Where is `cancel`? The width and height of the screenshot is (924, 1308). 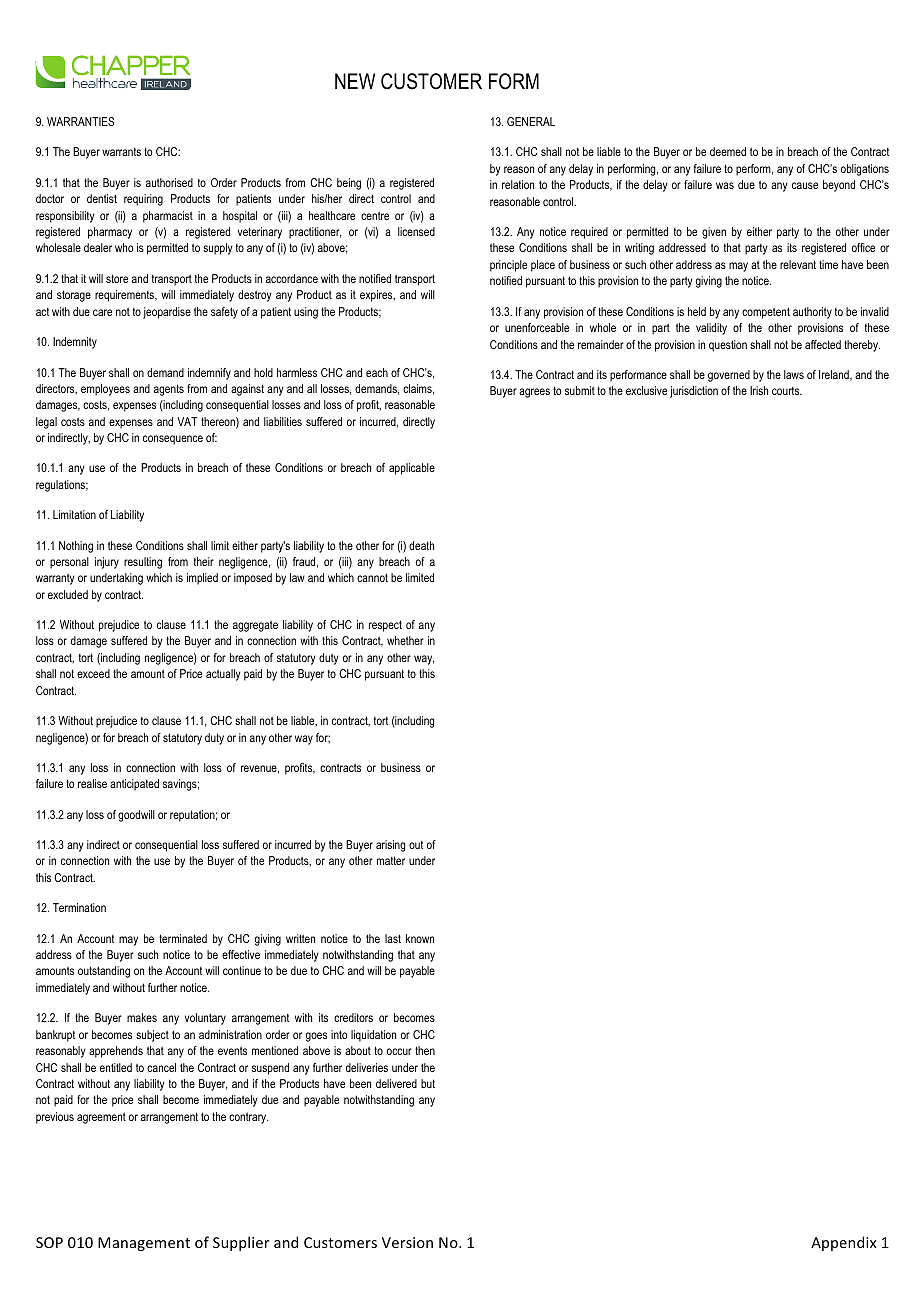 cancel is located at coordinates (161, 1067).
